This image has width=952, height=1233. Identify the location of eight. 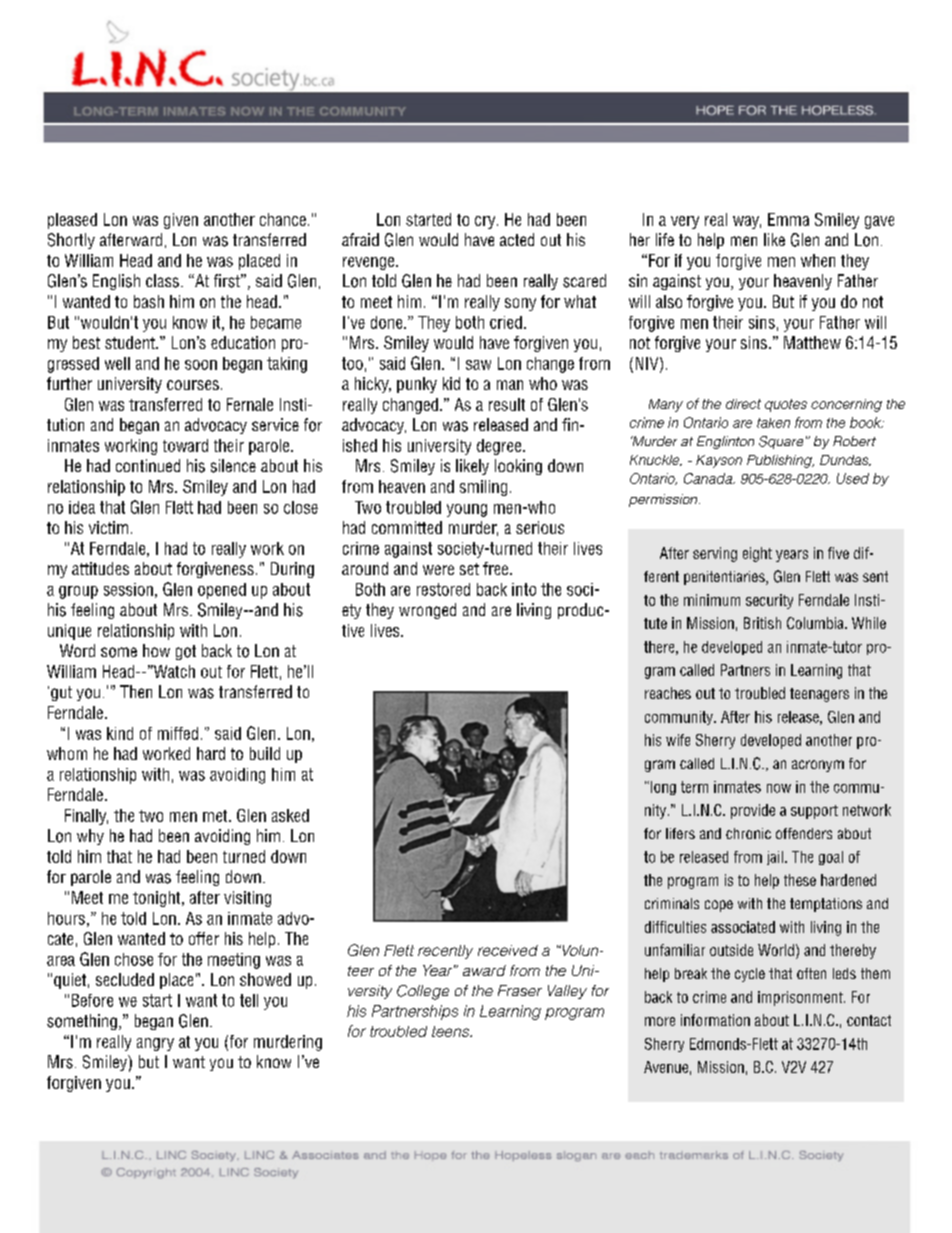
(757, 554).
